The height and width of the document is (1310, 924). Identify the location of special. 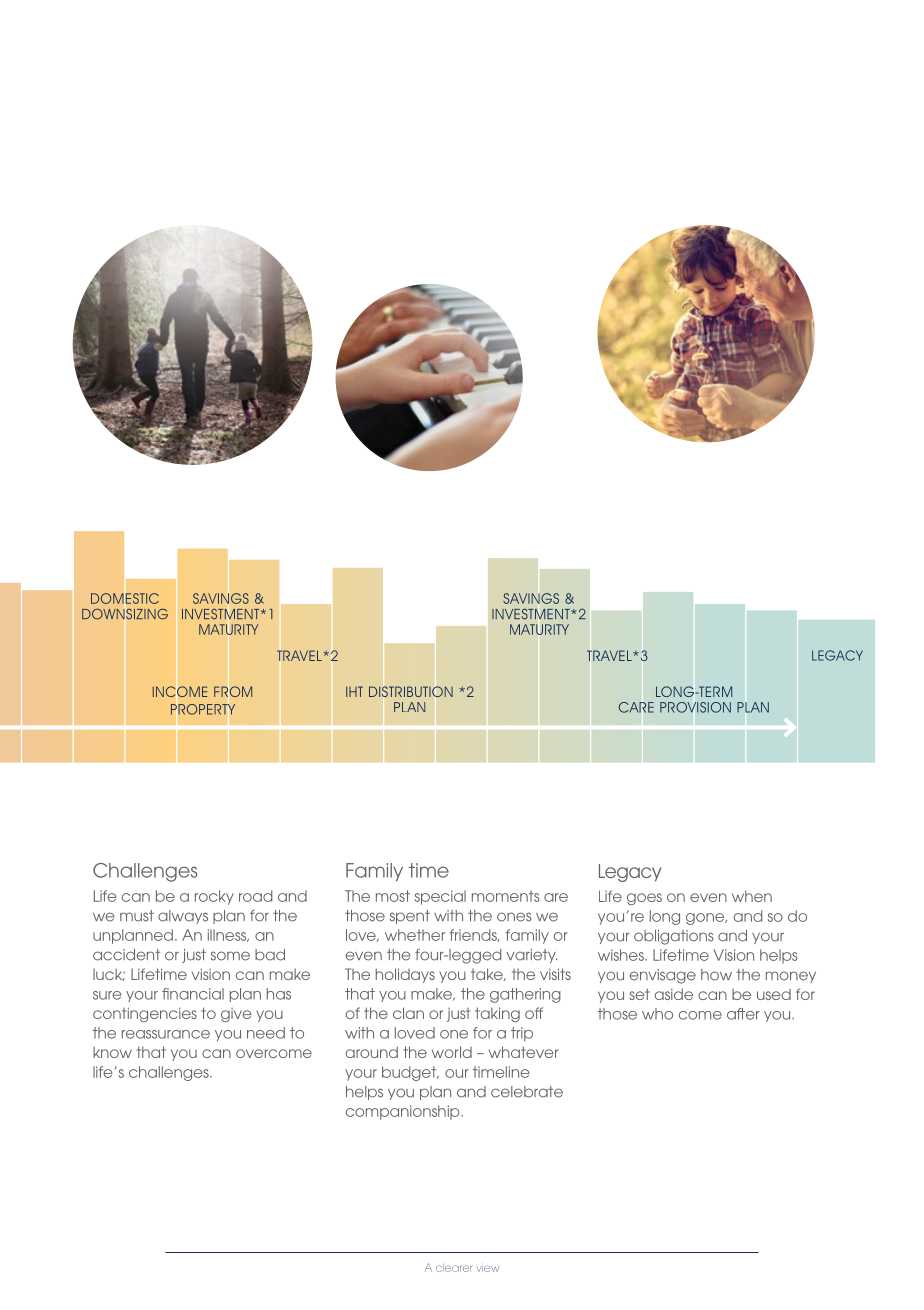
(440, 897).
